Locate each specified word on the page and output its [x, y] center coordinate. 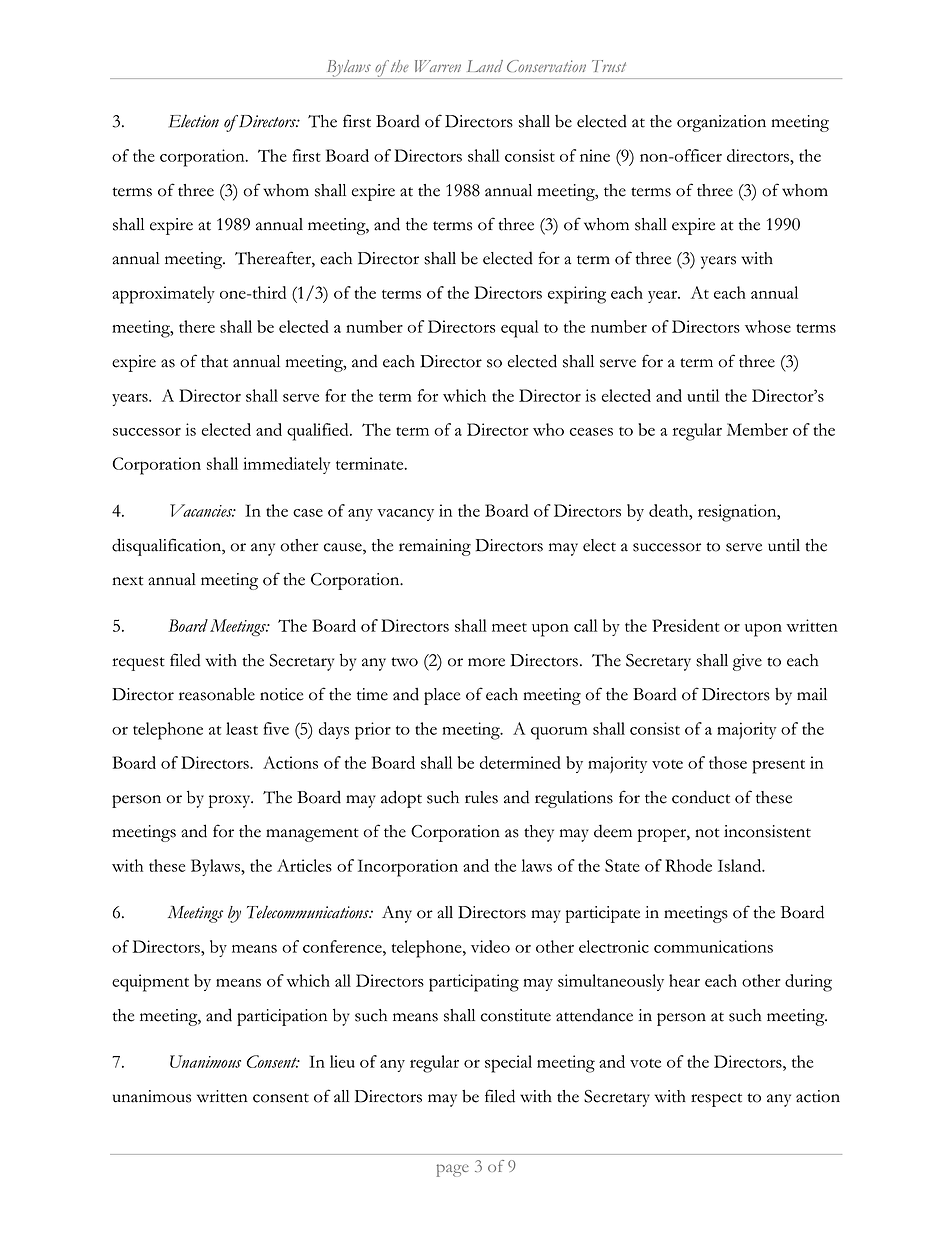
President [686, 625]
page [453, 1170]
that [214, 361]
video [490, 946]
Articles [304, 865]
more [486, 662]
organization [721, 123]
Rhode [688, 865]
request [138, 664]
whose [768, 326]
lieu [342, 1061]
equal [519, 329]
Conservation [546, 66]
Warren [438, 66]
